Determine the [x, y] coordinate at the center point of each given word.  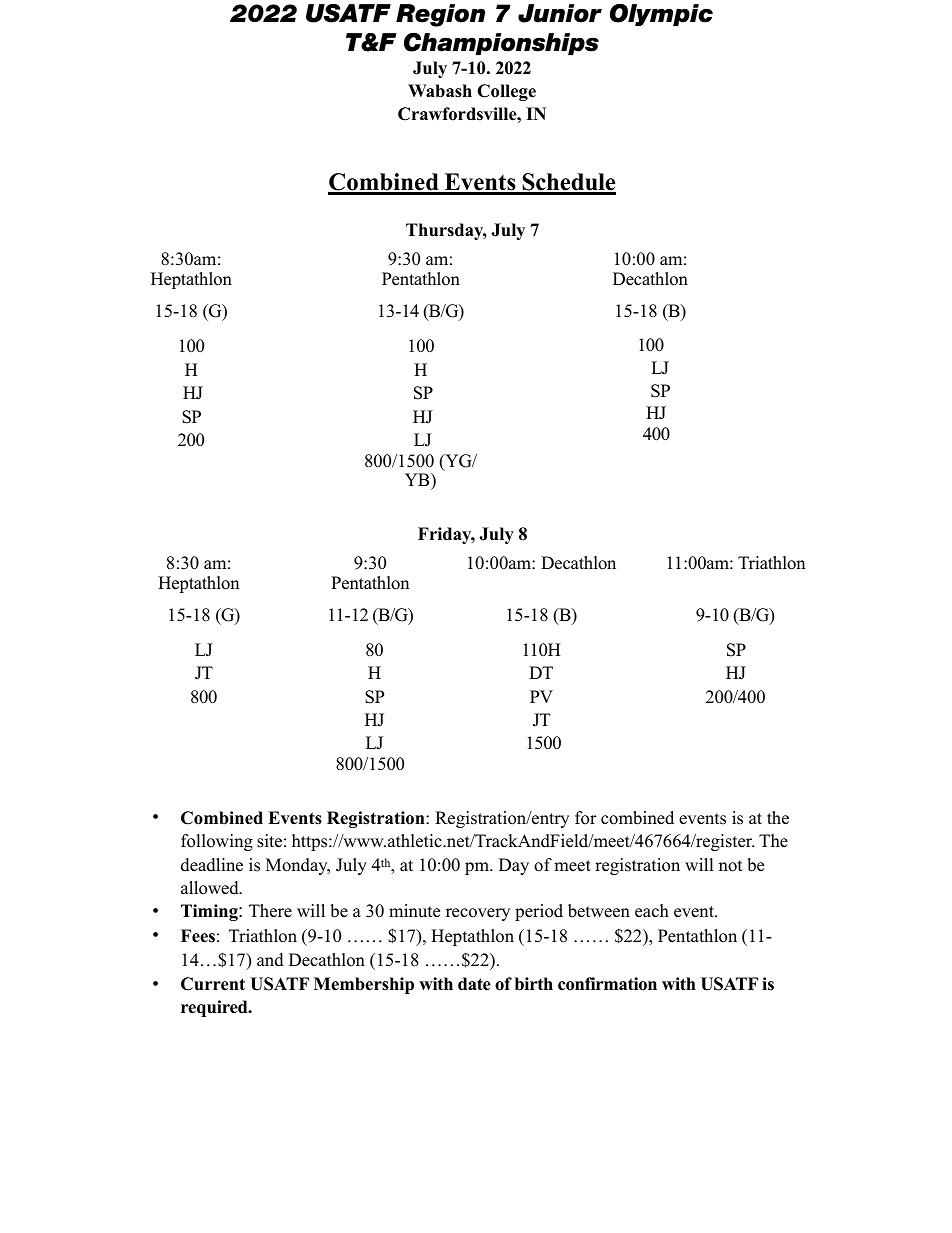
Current [213, 984]
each [652, 911]
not [731, 866]
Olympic [661, 15]
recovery [478, 914]
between [599, 911]
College [506, 92]
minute [414, 911]
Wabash [440, 91]
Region [440, 15]
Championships [501, 44]
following [217, 842]
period [539, 912]
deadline [212, 865]
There [270, 911]
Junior [560, 13]
